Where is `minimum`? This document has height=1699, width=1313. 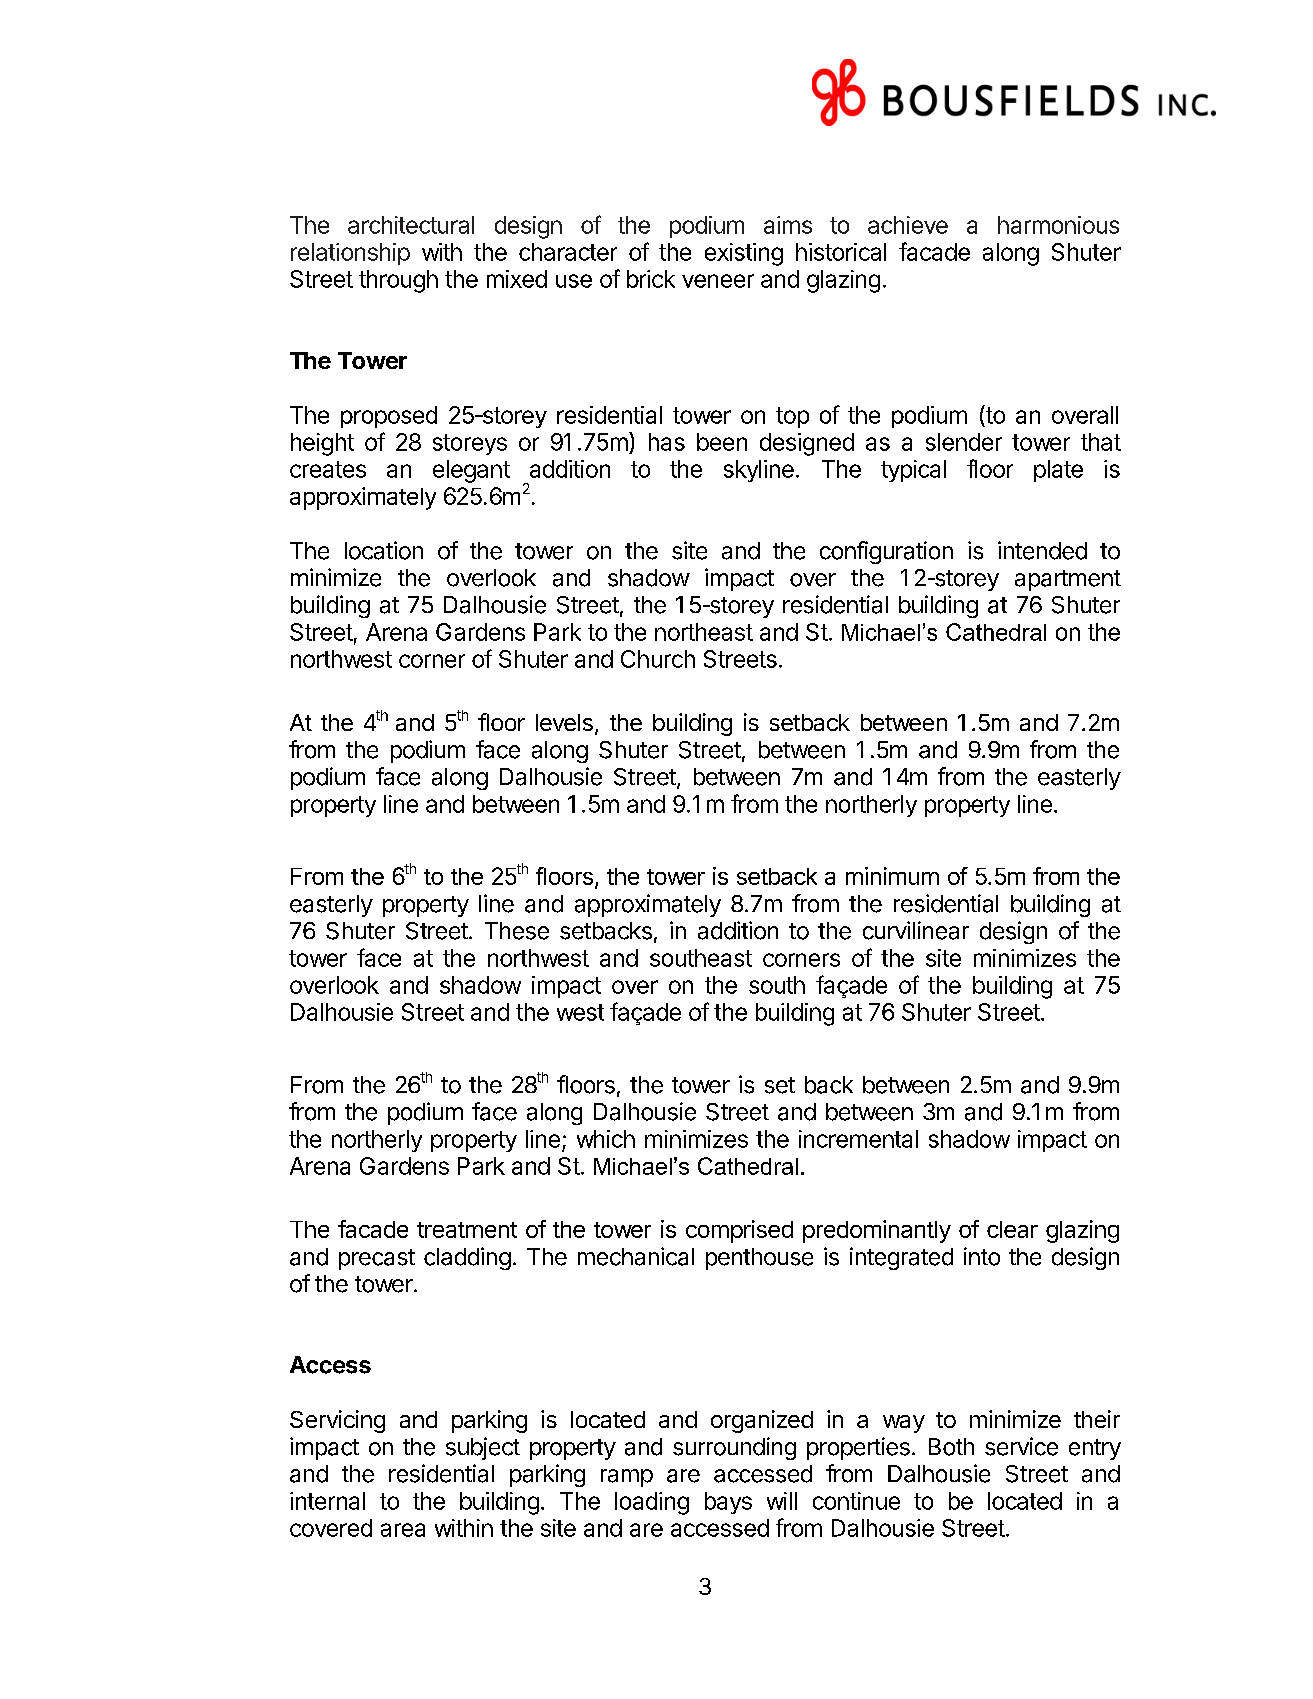 minimum is located at coordinates (892, 876).
